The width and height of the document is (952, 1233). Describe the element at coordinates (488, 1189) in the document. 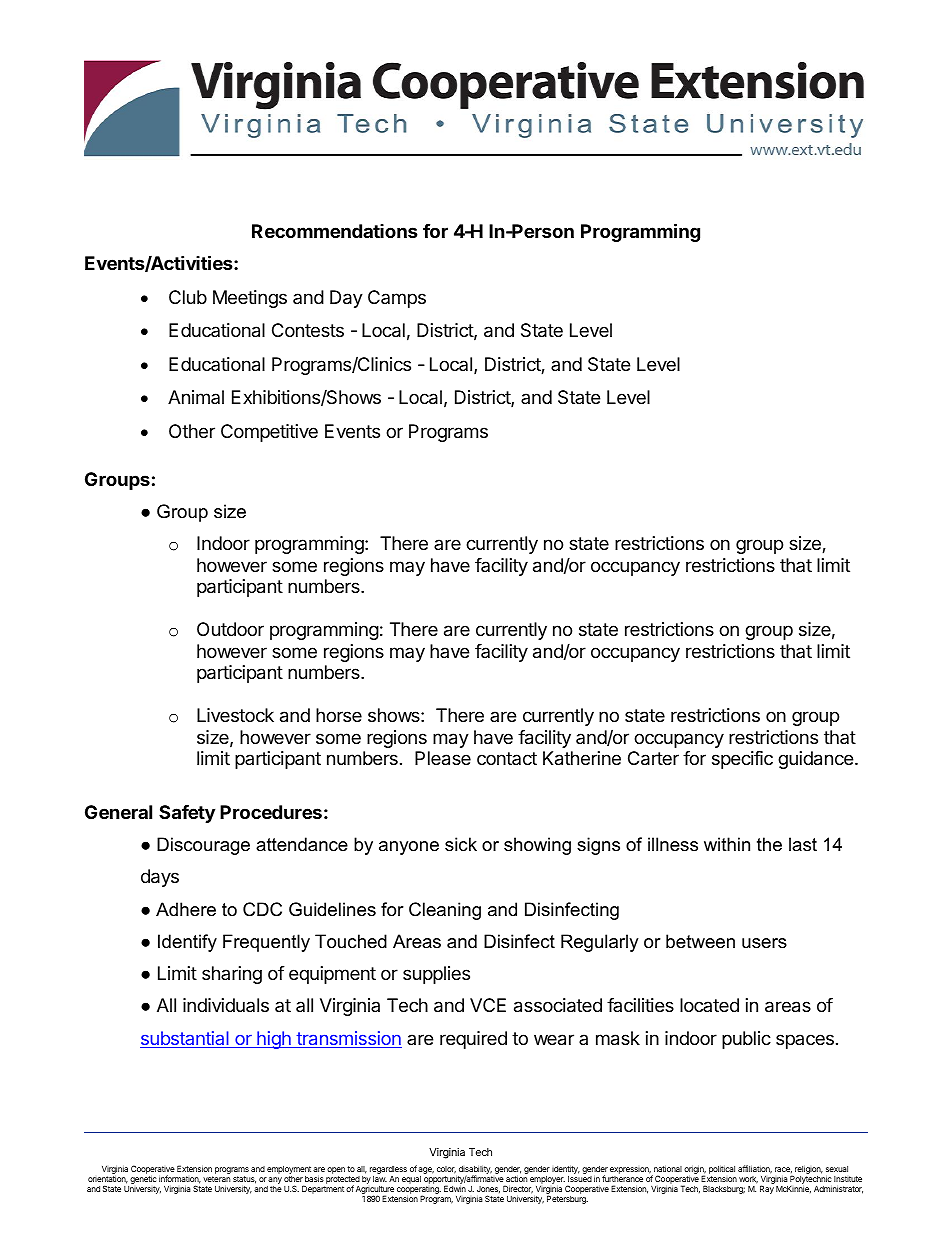

I see `Jones` at that location.
